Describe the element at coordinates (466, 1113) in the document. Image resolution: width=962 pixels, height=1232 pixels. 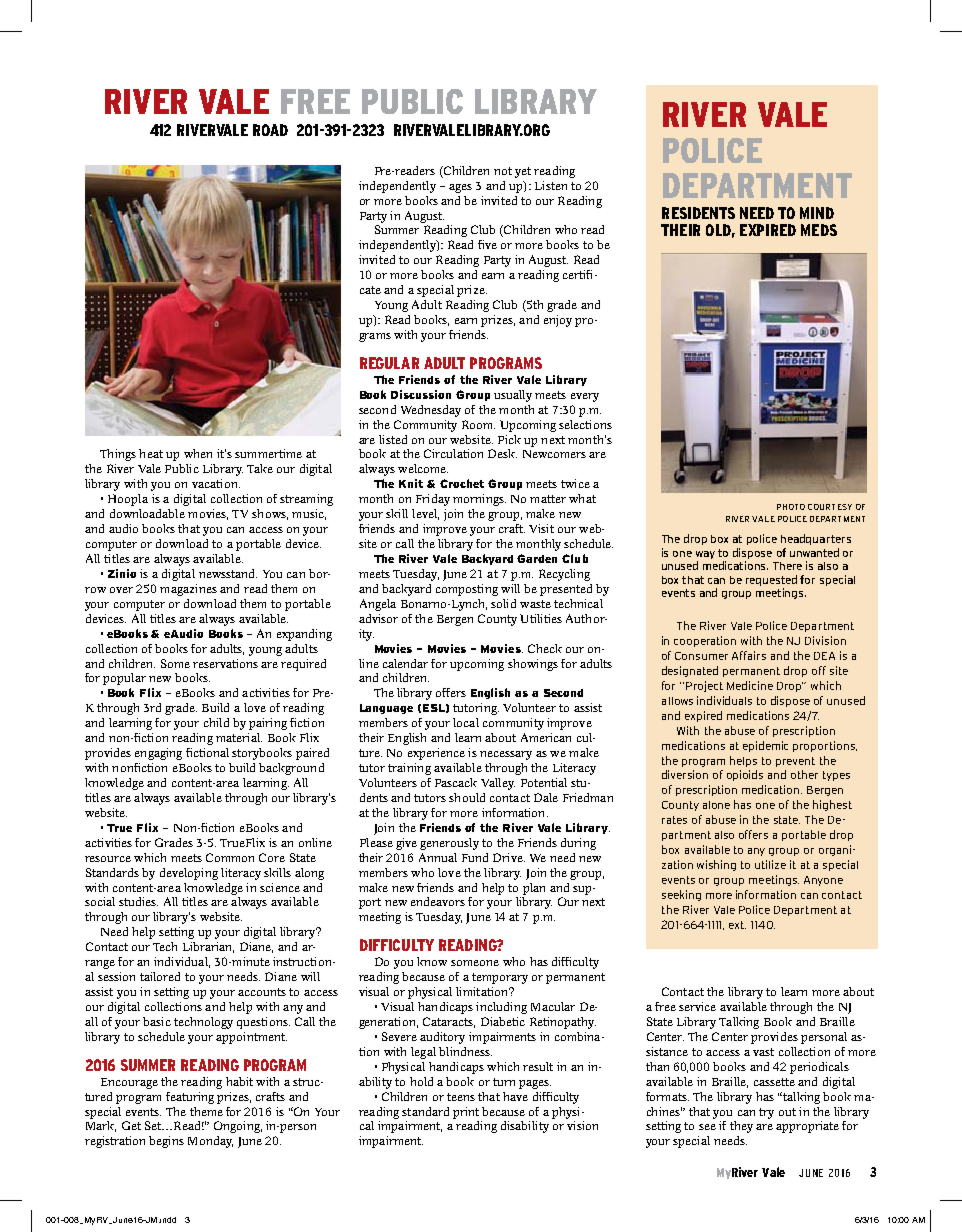
I see `print` at that location.
